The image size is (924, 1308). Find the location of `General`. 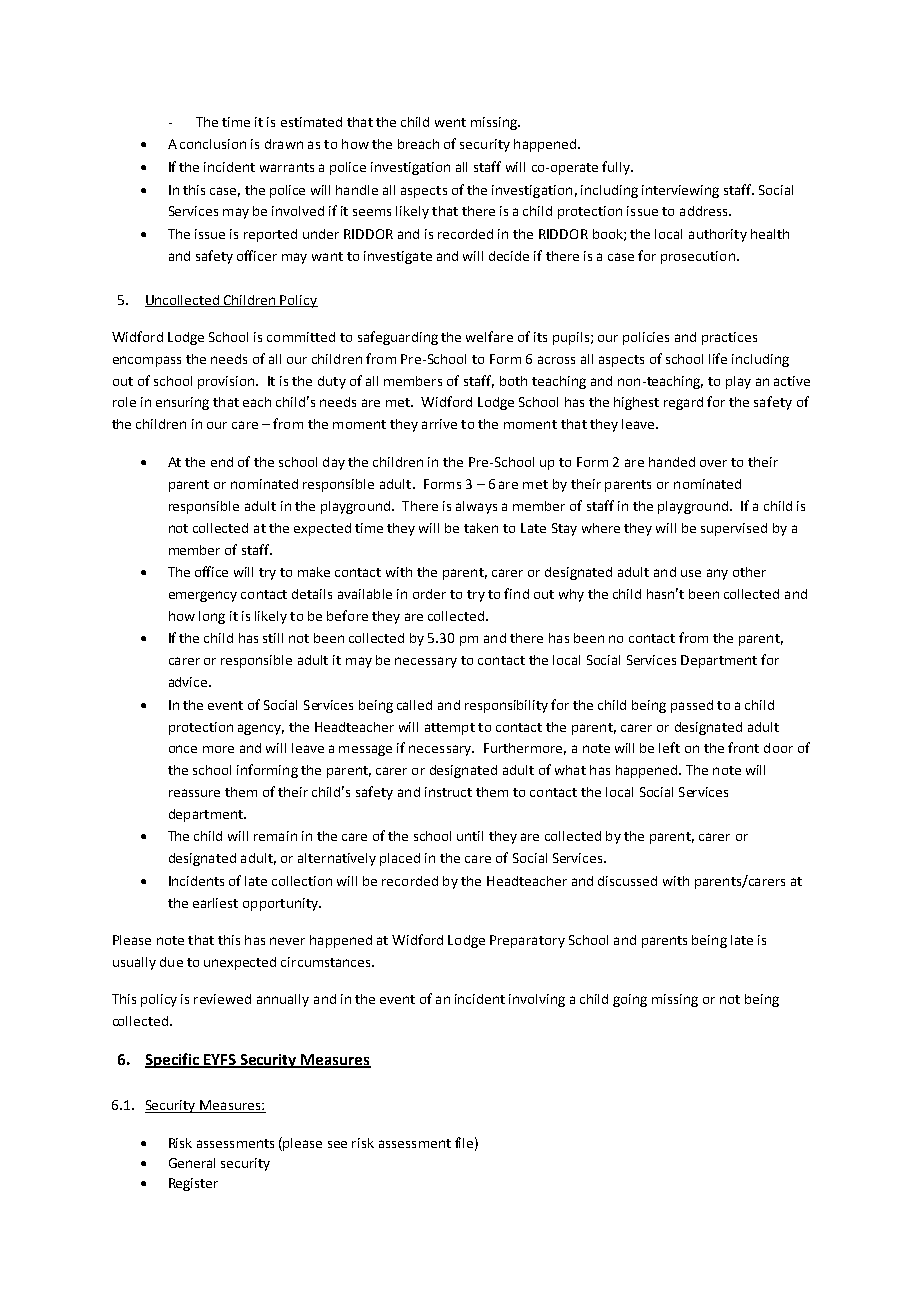

General is located at coordinates (192, 1163).
